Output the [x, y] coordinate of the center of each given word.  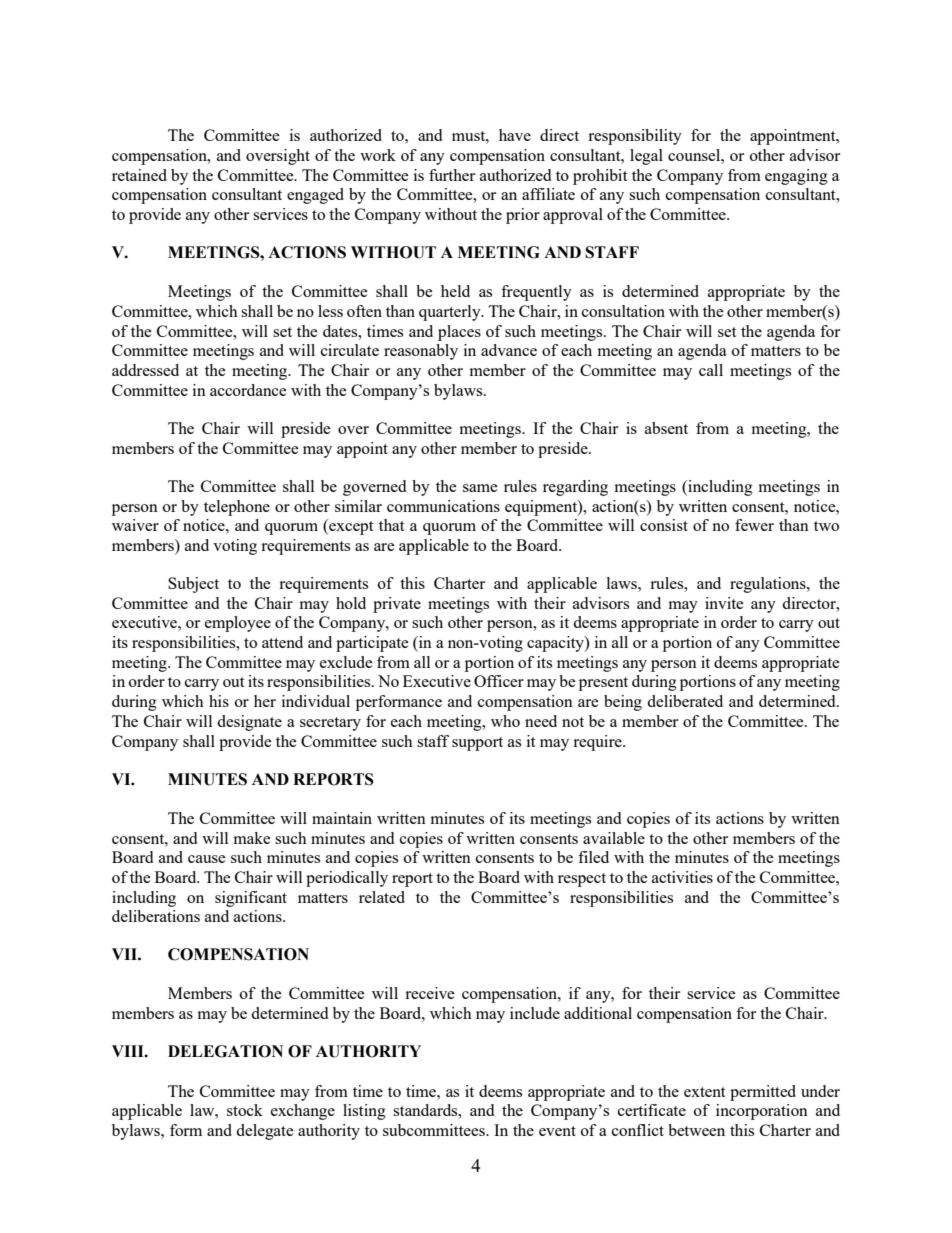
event [557, 1131]
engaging [796, 177]
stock [245, 1110]
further [452, 175]
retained [139, 175]
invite [724, 603]
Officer [499, 681]
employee [238, 624]
